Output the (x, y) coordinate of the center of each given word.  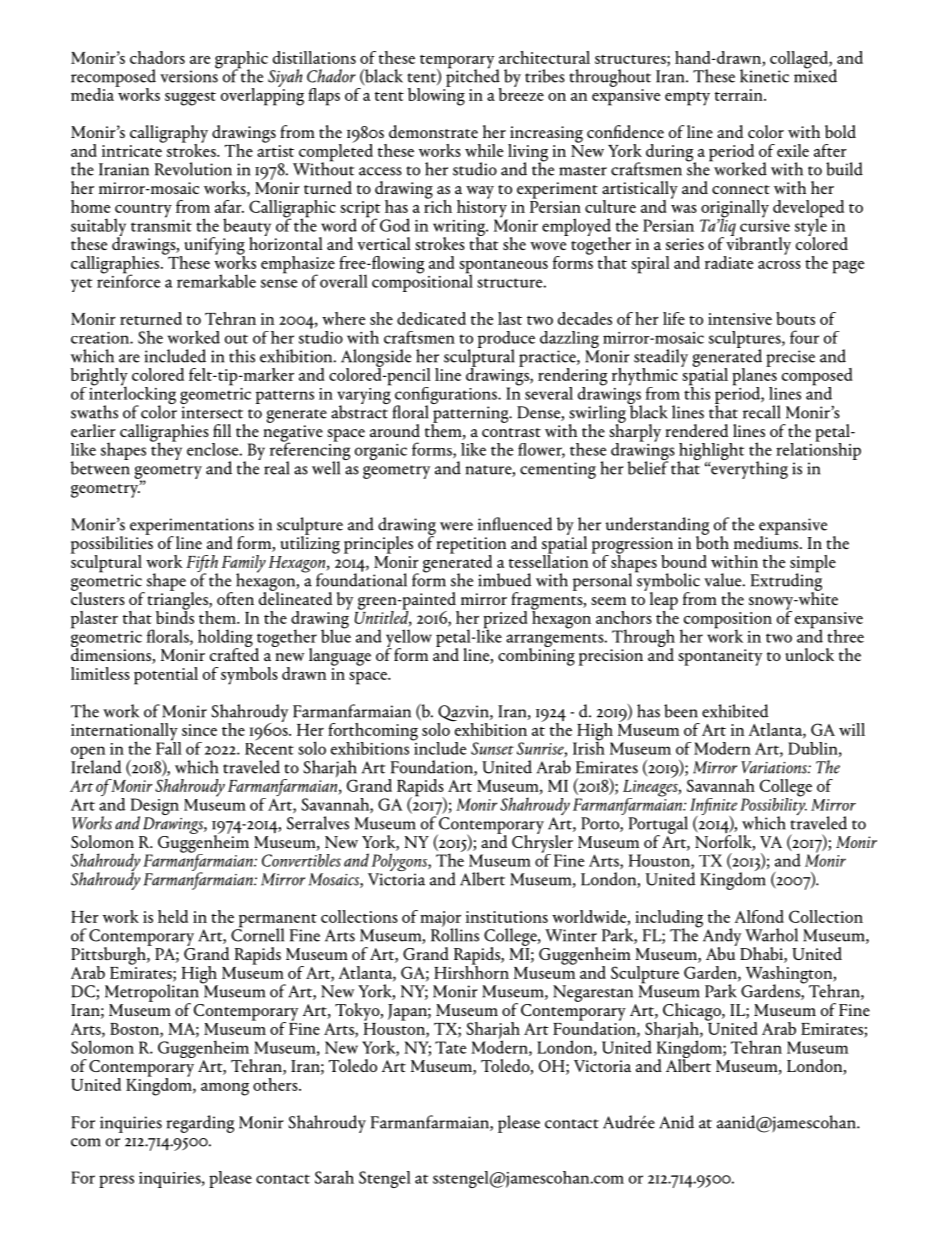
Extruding (786, 582)
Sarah (334, 1177)
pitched (473, 78)
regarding (200, 1124)
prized (505, 621)
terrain (740, 95)
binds (175, 616)
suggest (190, 99)
